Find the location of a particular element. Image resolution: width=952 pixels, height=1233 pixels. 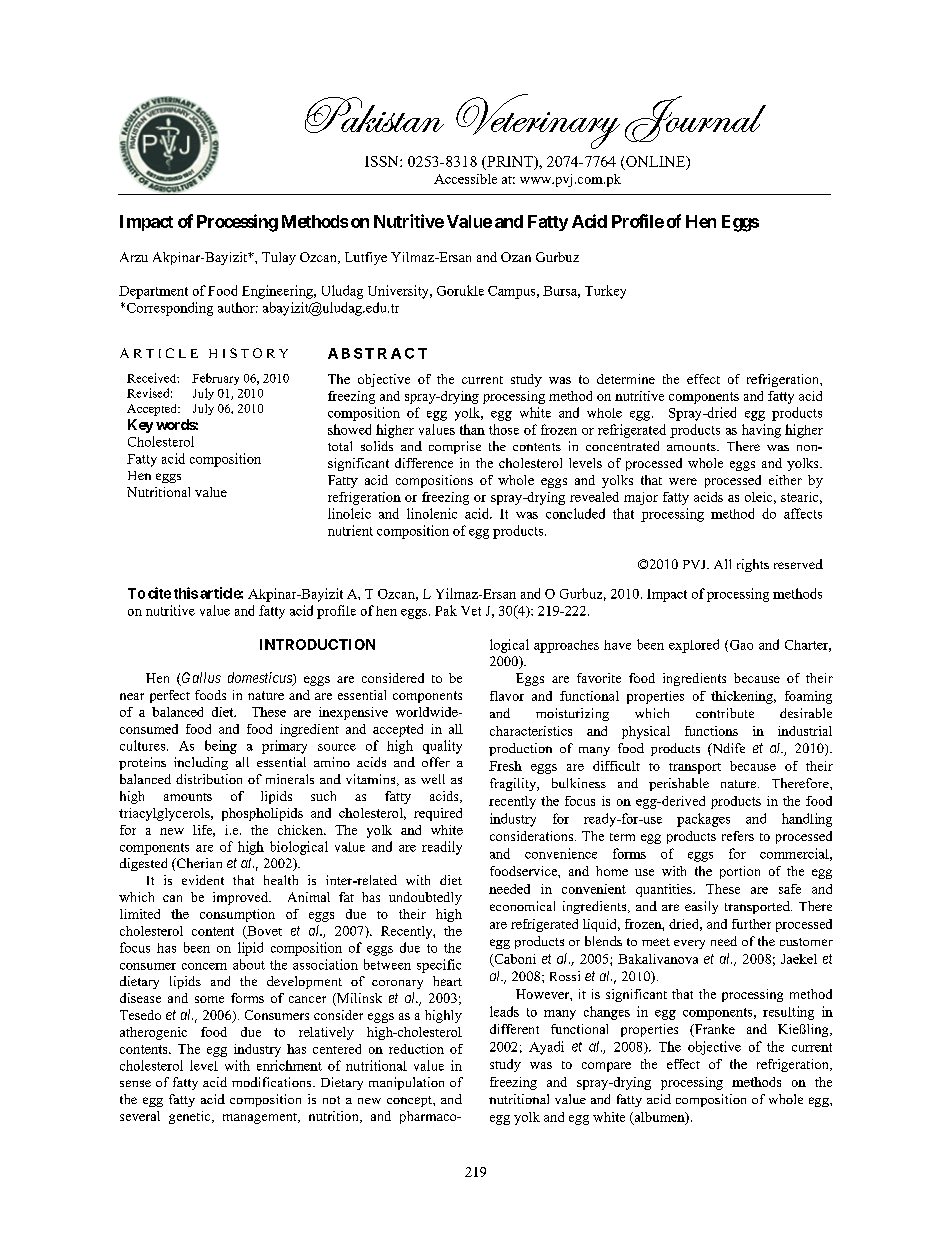

genetic is located at coordinates (191, 1117).
